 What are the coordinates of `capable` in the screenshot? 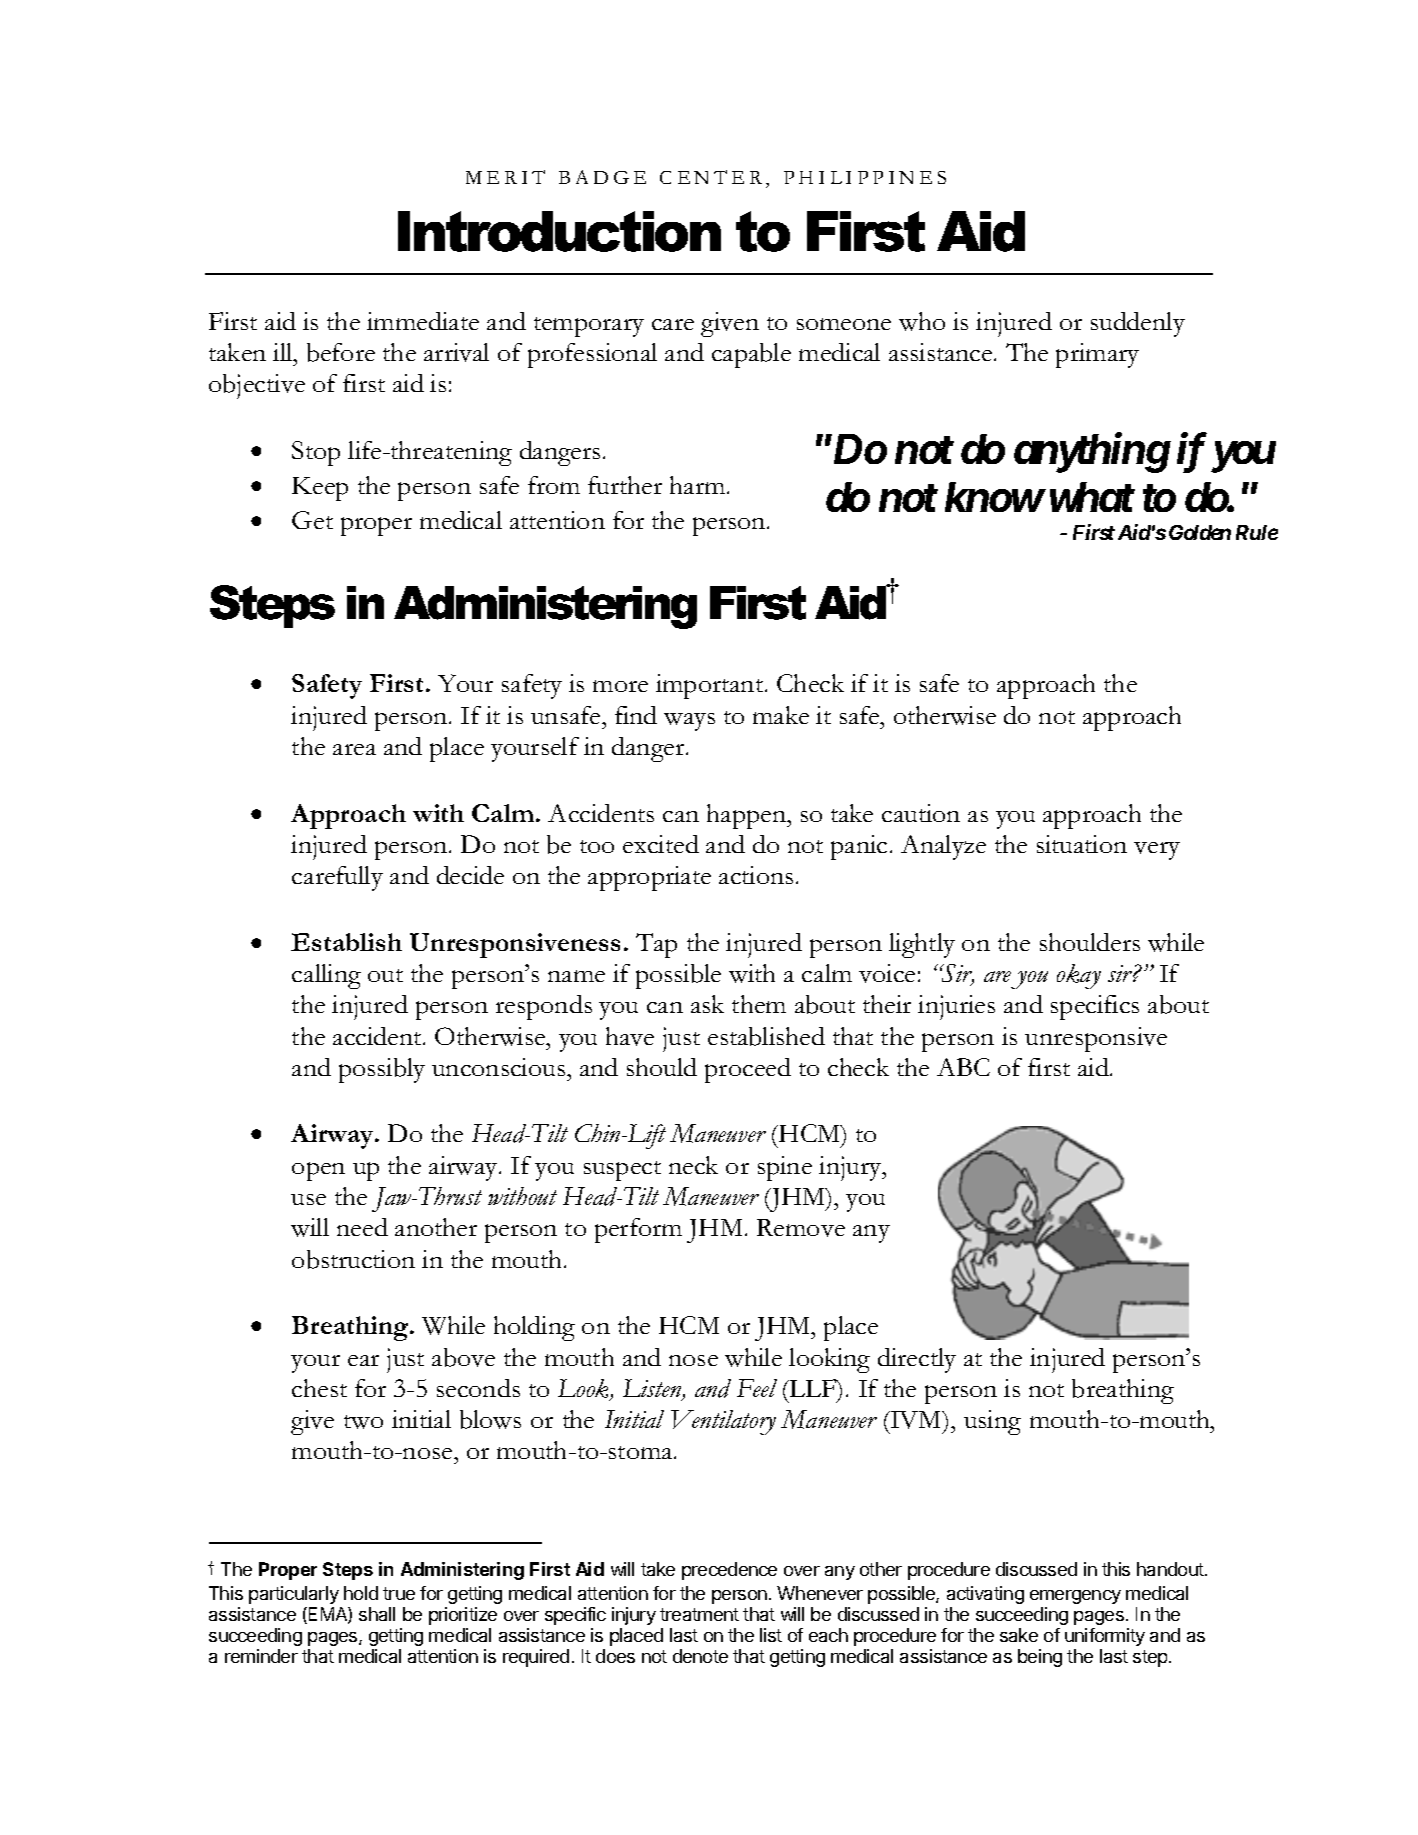 It's located at (751, 355).
